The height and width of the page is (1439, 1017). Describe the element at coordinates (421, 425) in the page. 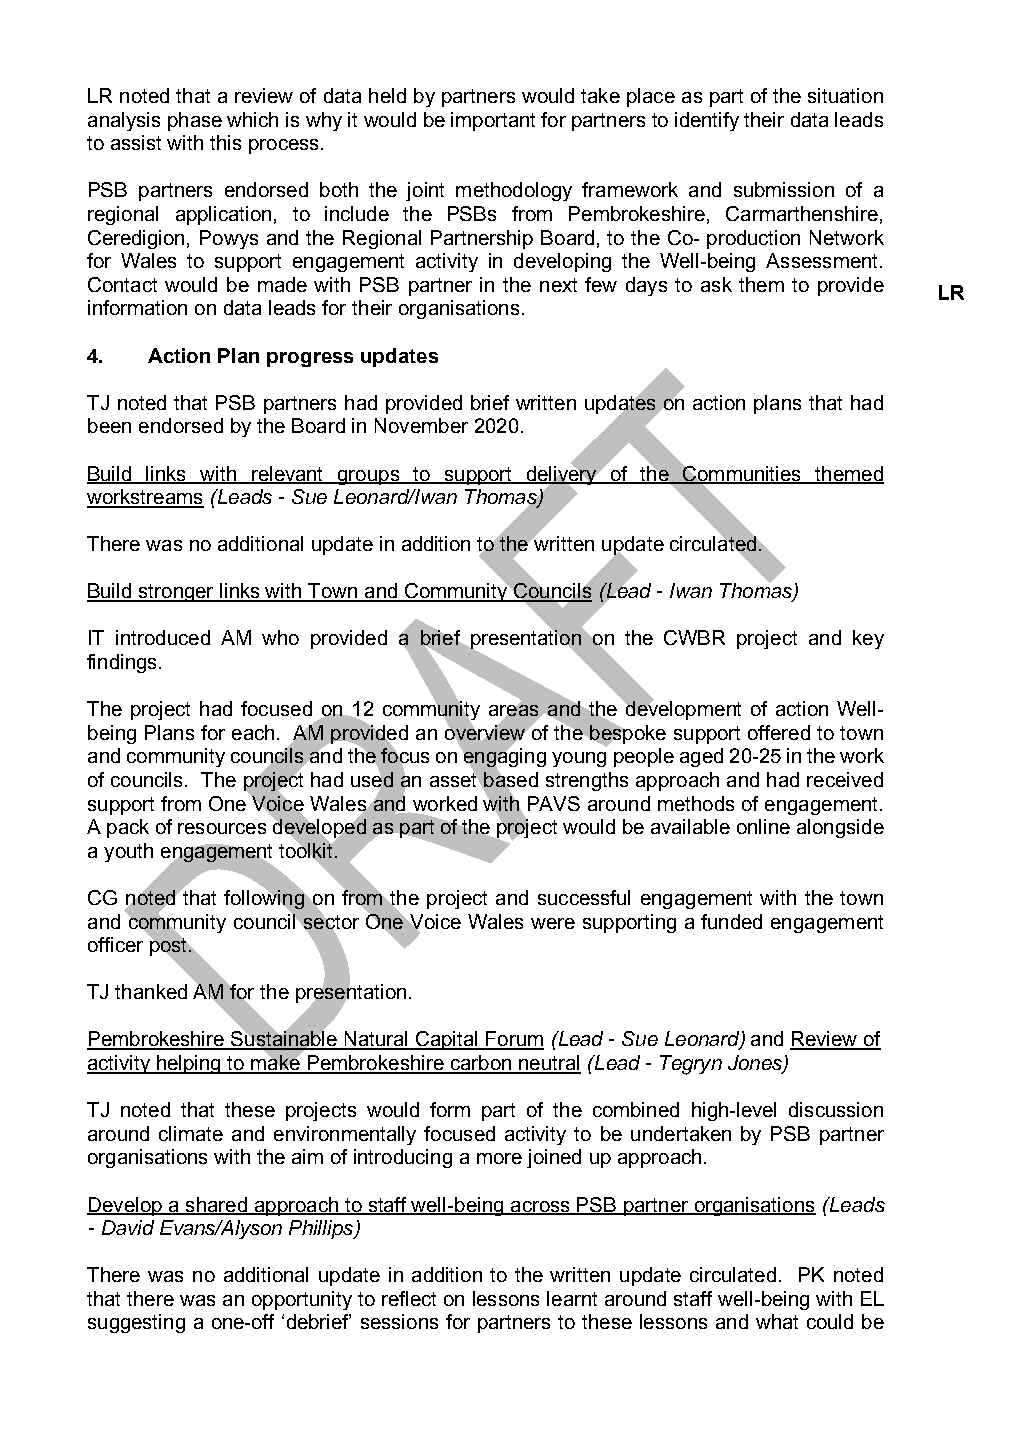

I see `November` at that location.
